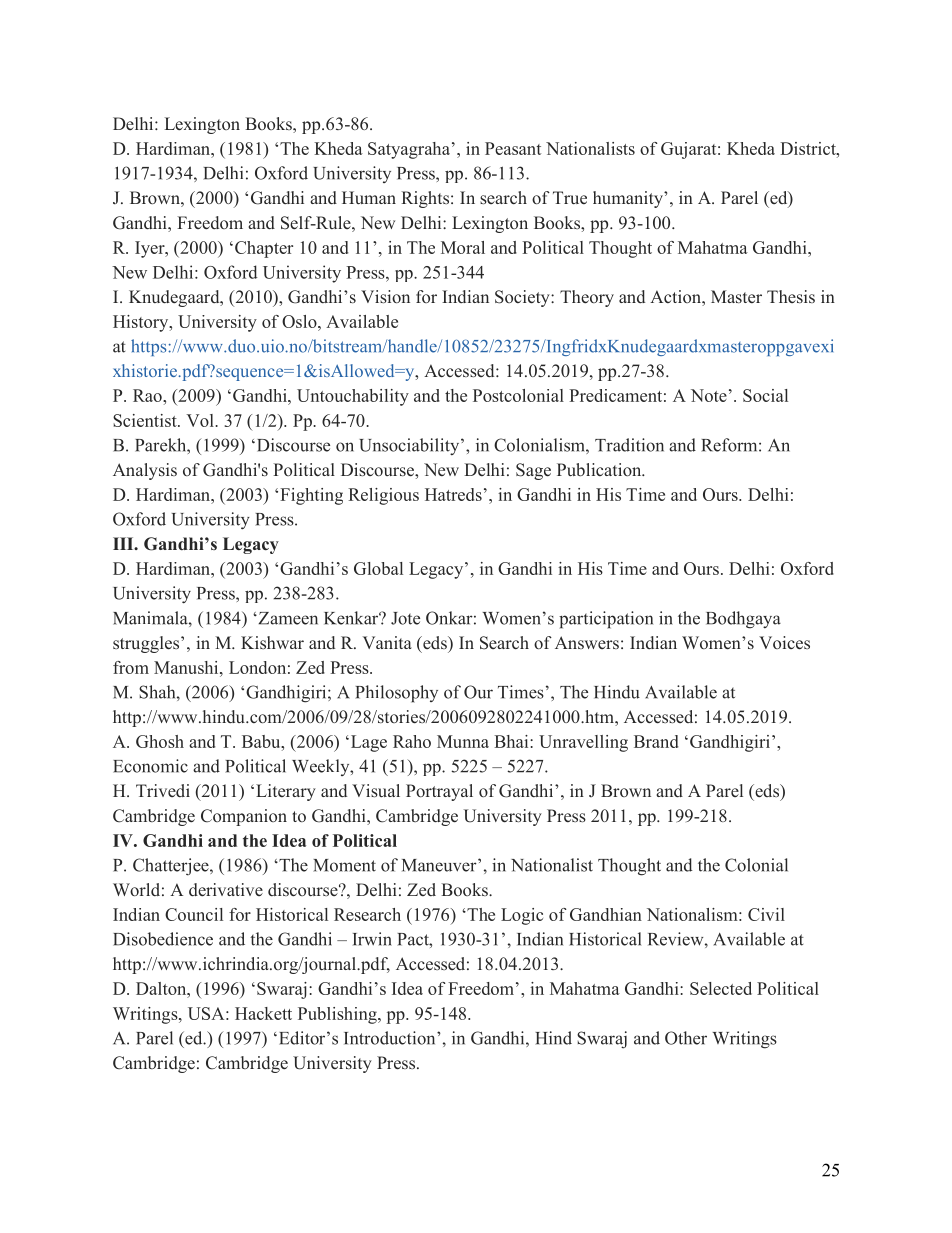 The image size is (952, 1233). Describe the element at coordinates (809, 148) in the page. I see `District` at that location.
